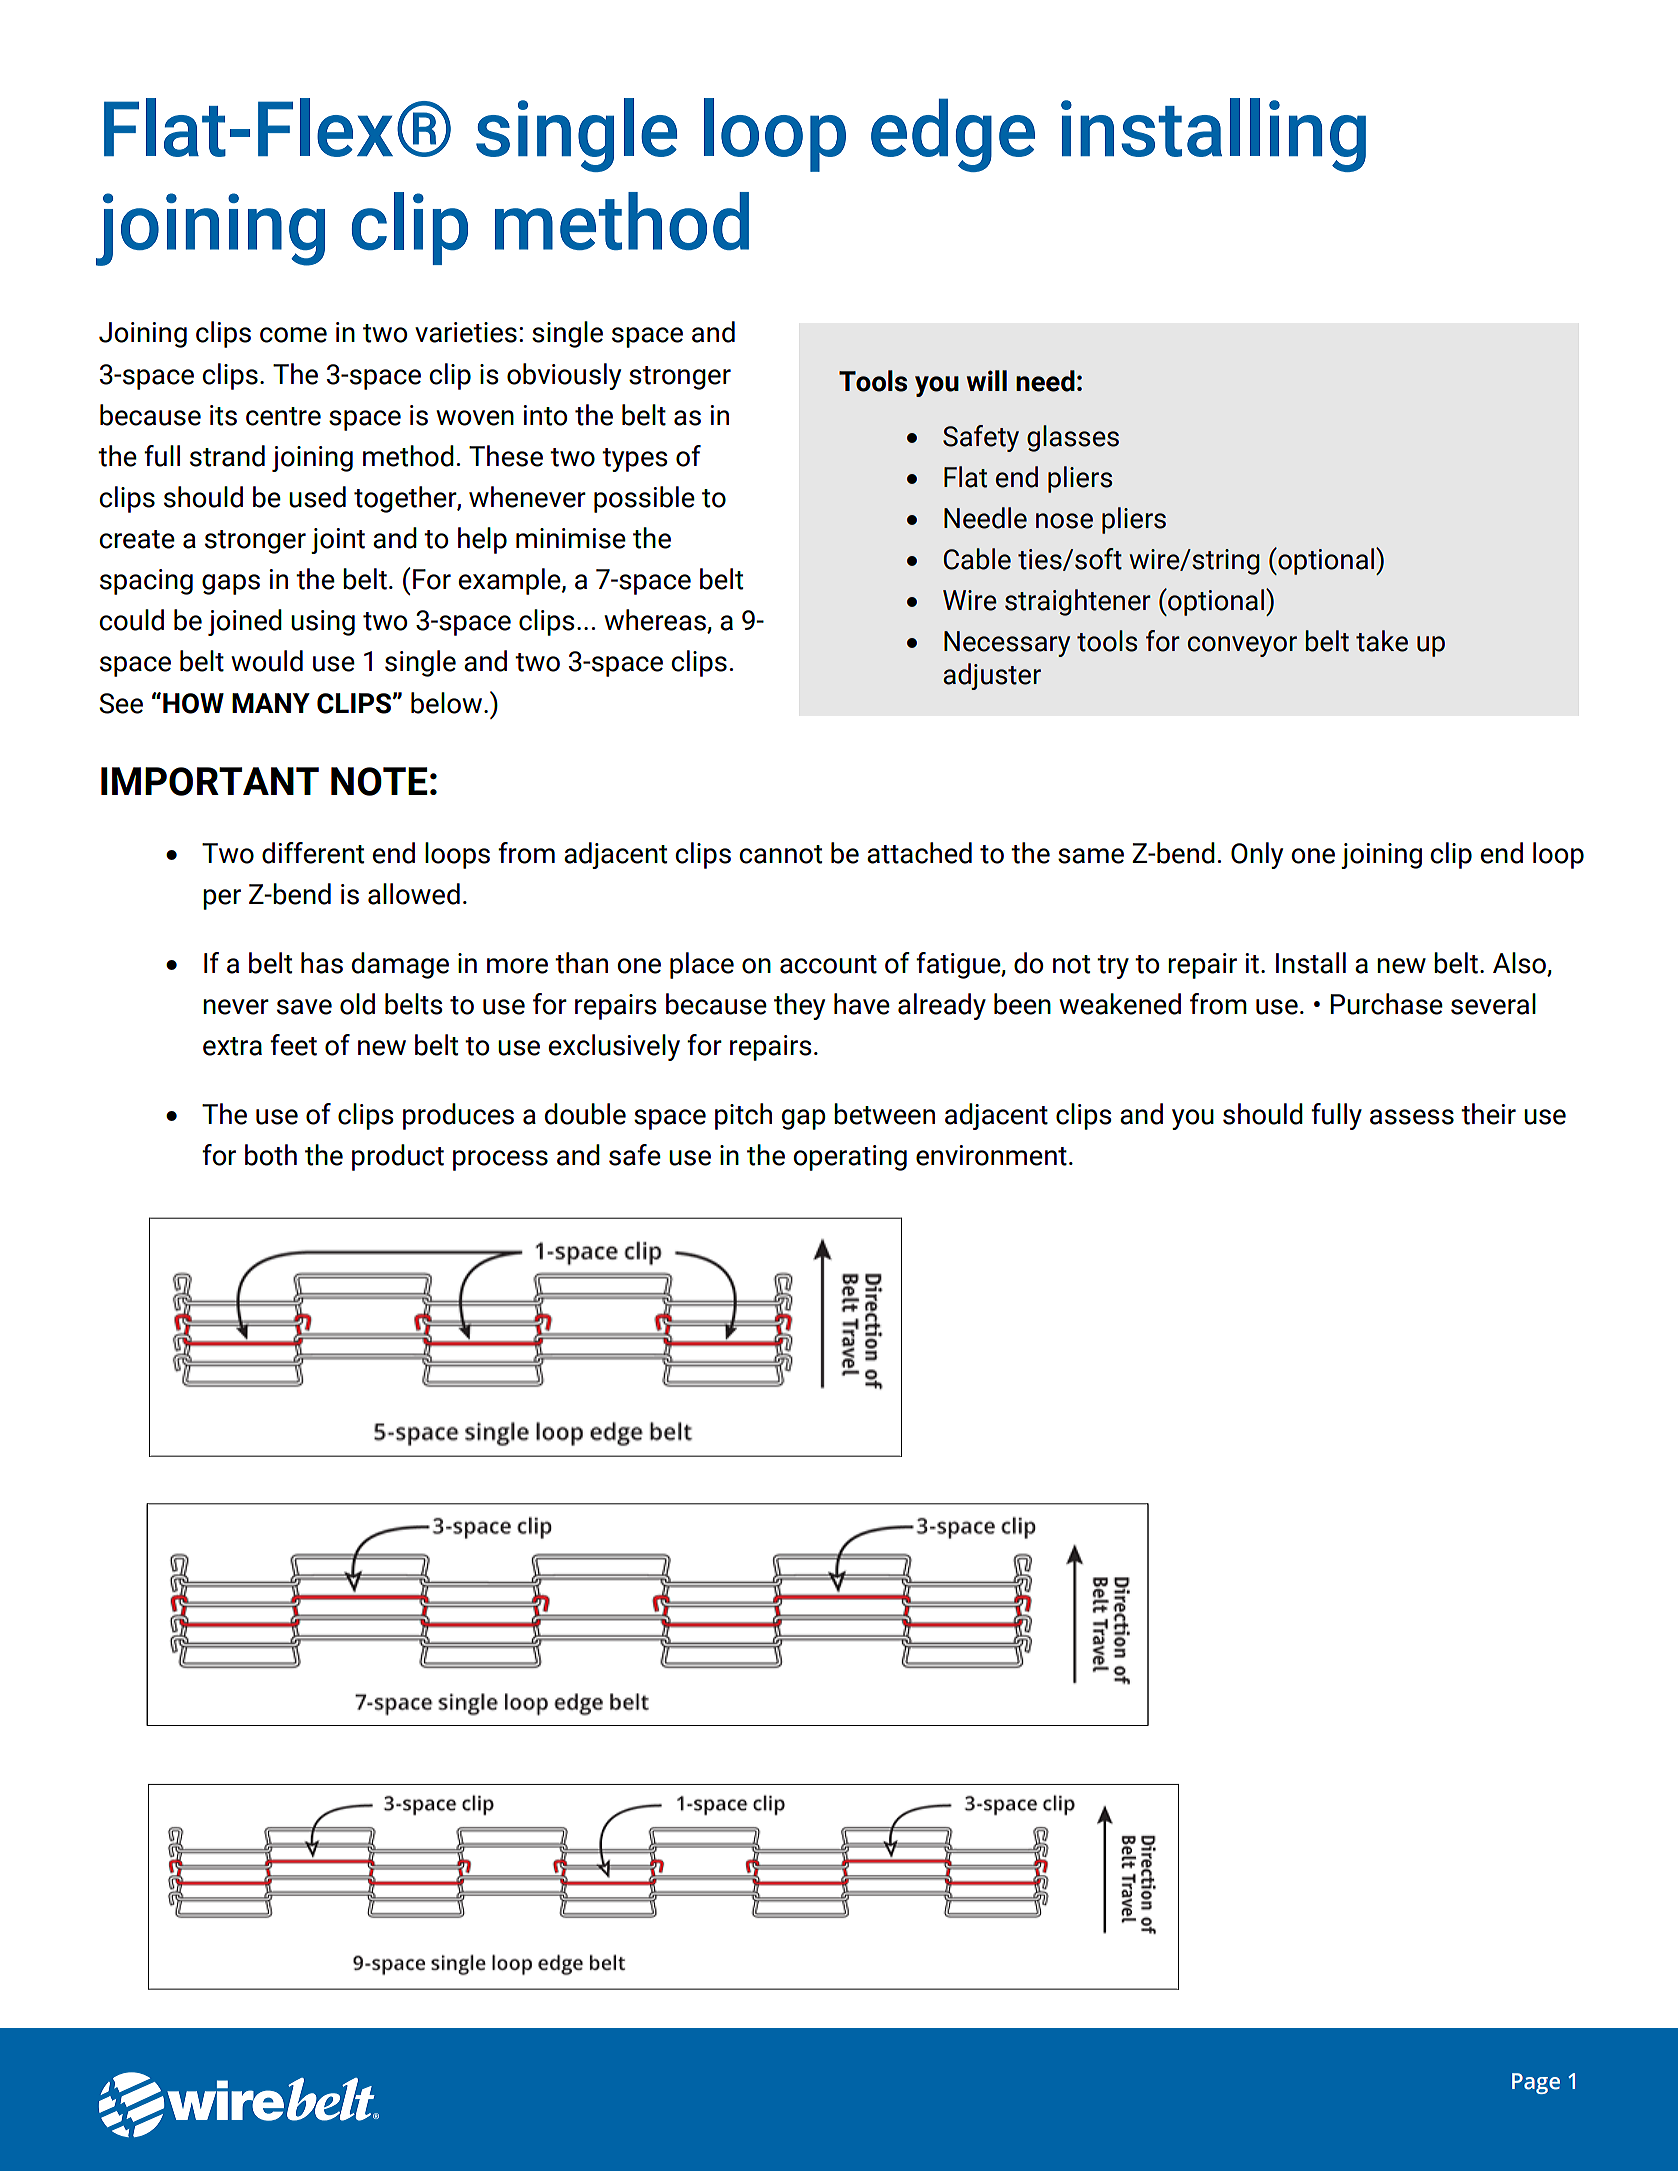  What do you see at coordinates (1536, 2083) in the image?
I see `Page` at bounding box center [1536, 2083].
